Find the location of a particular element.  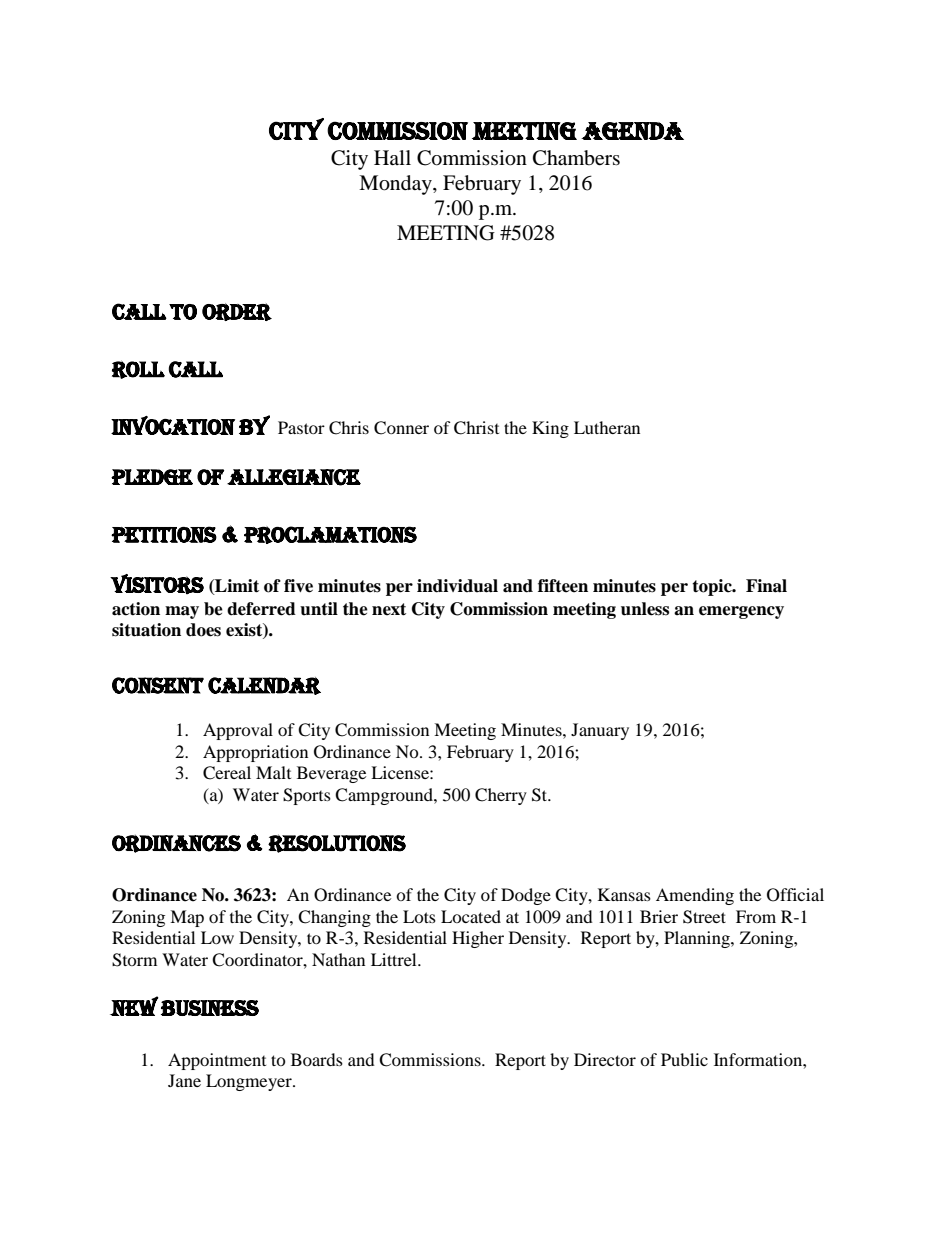

AGENDA is located at coordinates (632, 131).
